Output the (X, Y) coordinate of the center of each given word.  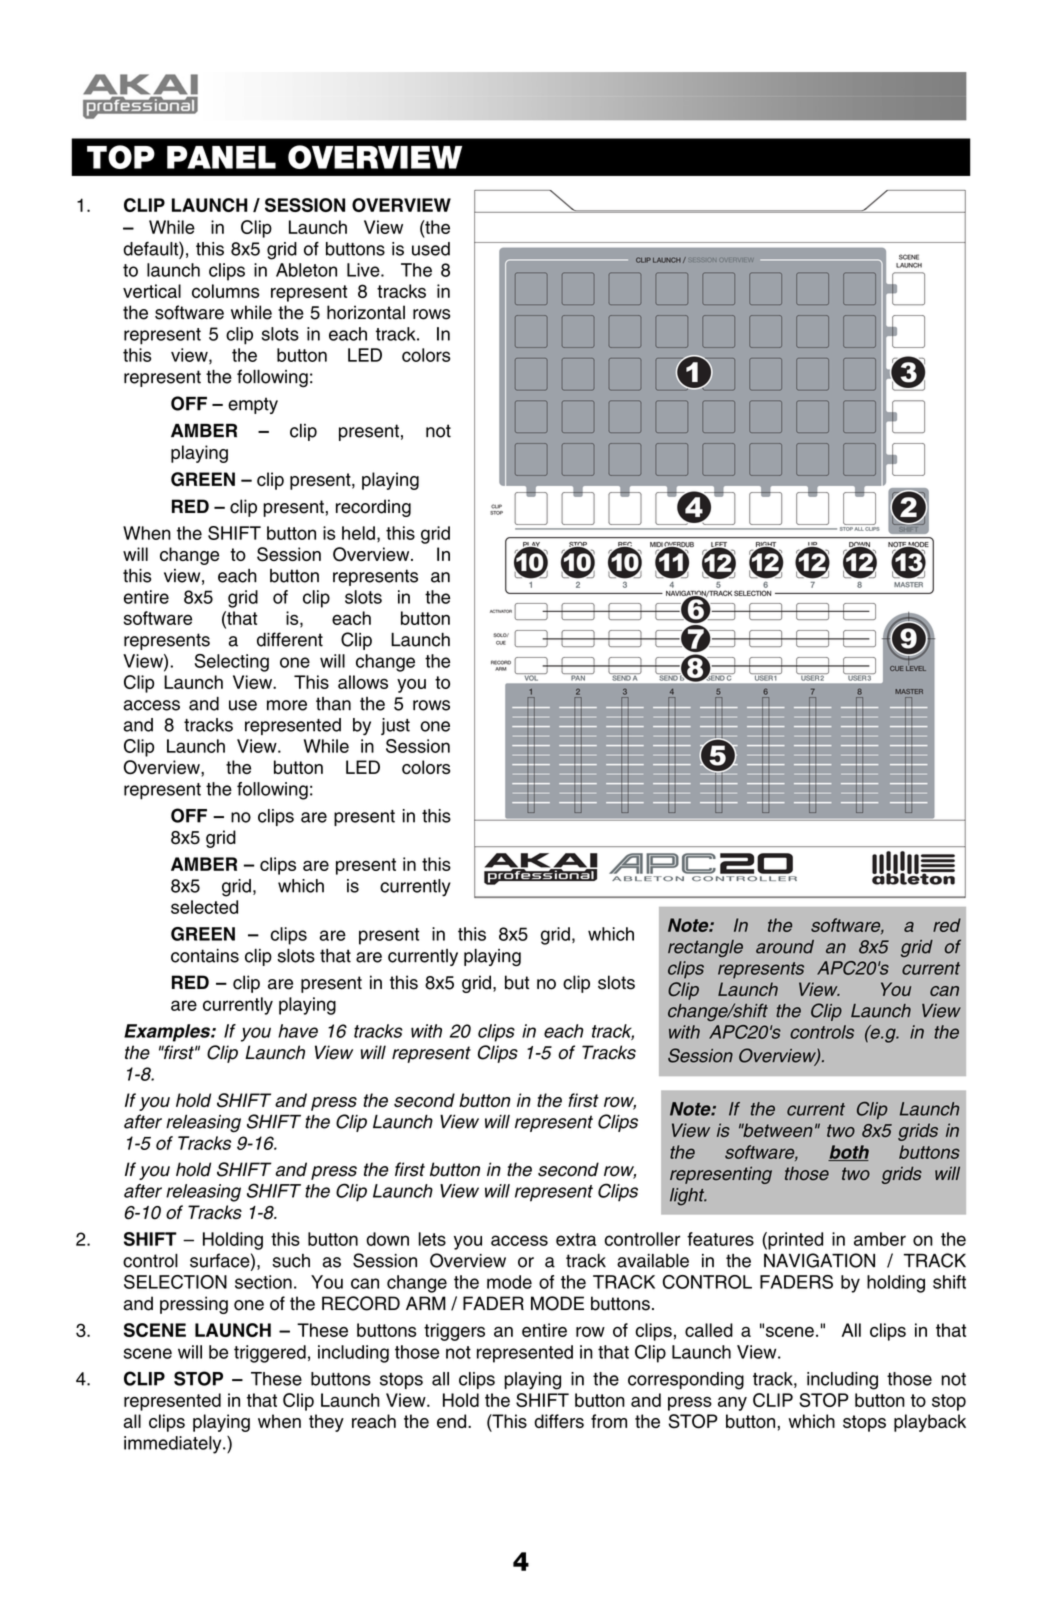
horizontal (366, 312)
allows (363, 682)
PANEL (221, 157)
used (431, 249)
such (291, 1261)
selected (204, 907)
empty (253, 405)
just (395, 726)
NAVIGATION (819, 1260)
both (848, 1153)
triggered (270, 1354)
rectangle (705, 948)
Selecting (232, 663)
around (785, 947)
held (358, 533)
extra (576, 1239)
